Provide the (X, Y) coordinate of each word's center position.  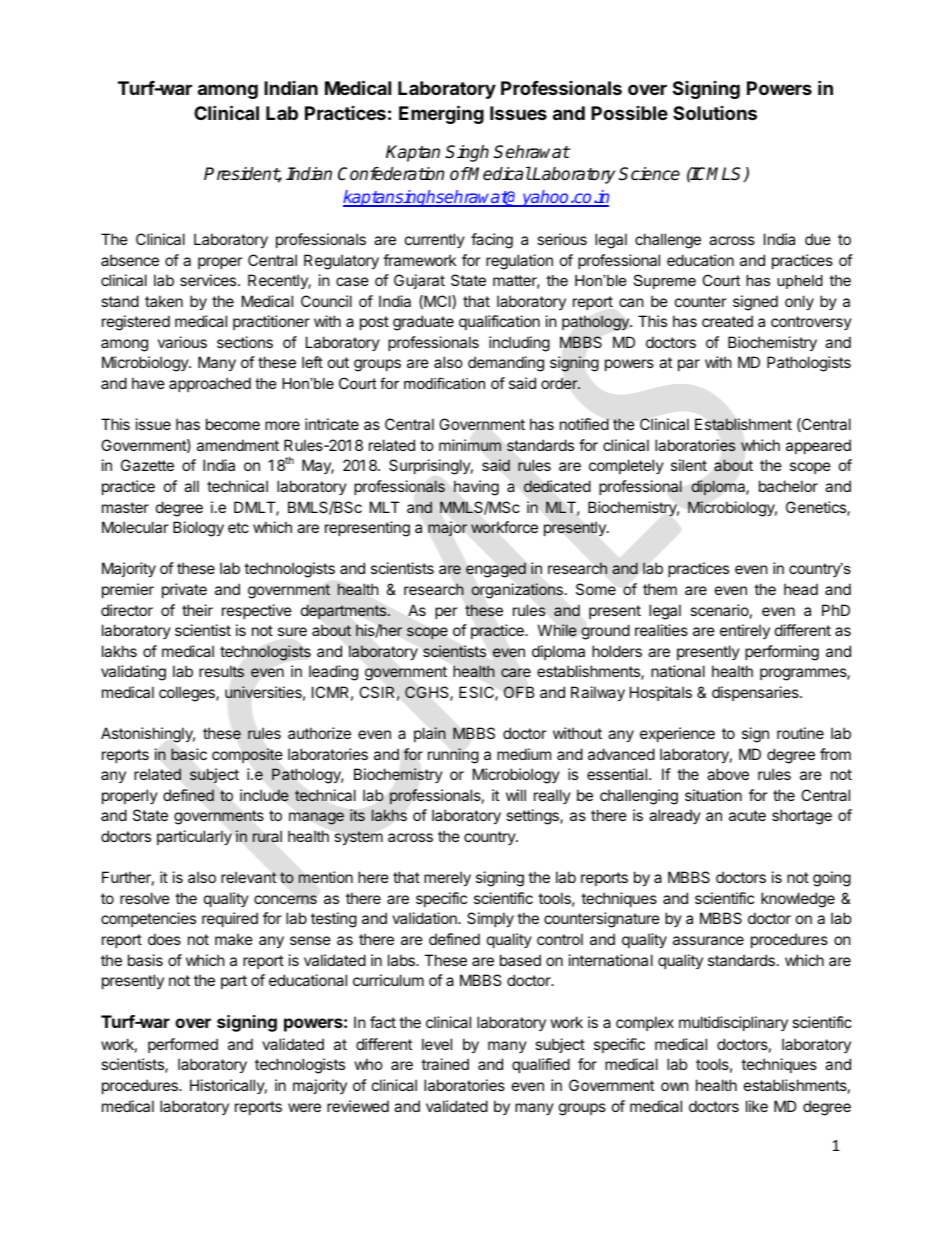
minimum (470, 445)
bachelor (788, 486)
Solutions (715, 113)
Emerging (441, 114)
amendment (238, 445)
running (453, 756)
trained (445, 1064)
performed (183, 1045)
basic (189, 754)
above (728, 774)
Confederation (391, 174)
